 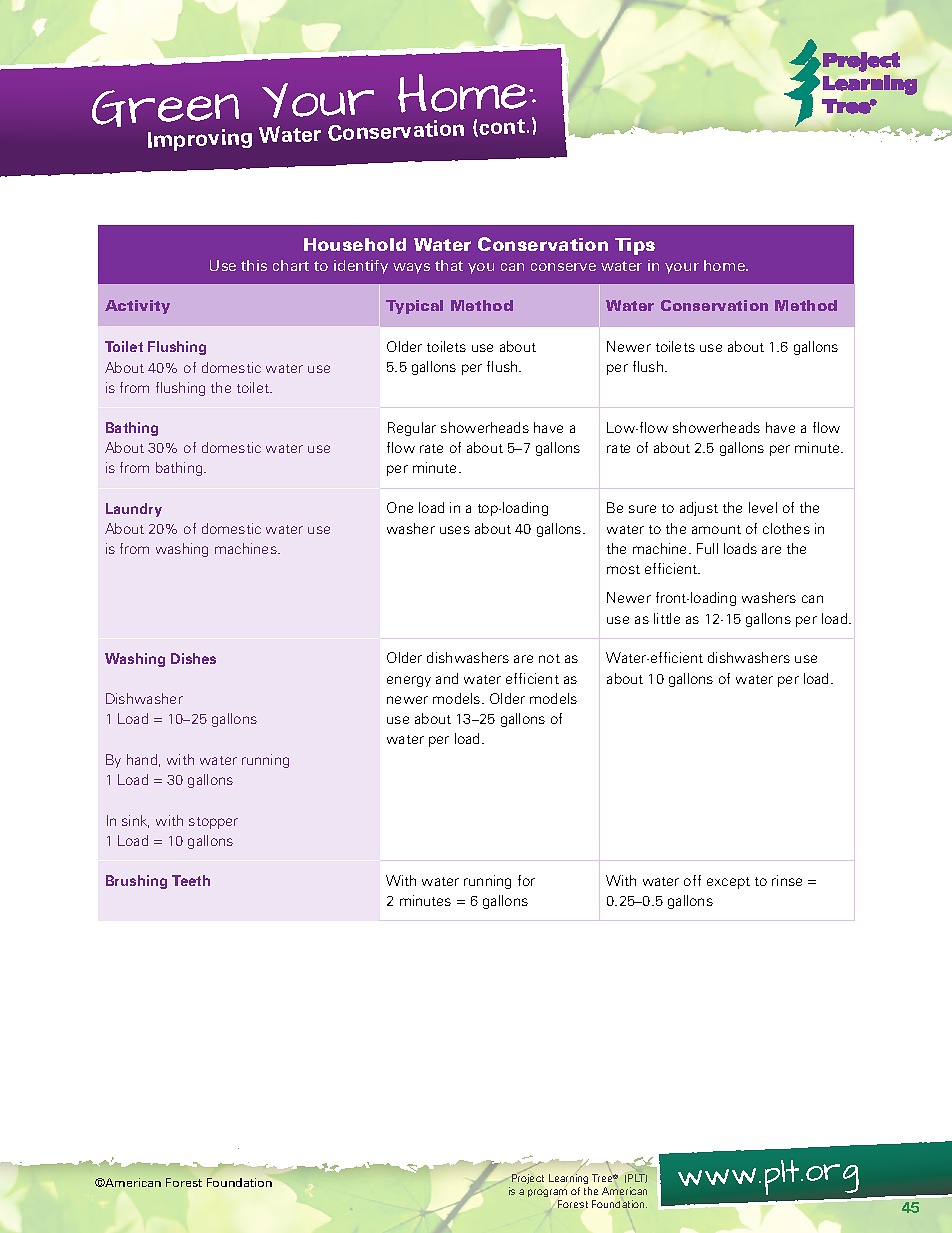 What do you see at coordinates (528, 1179) in the document?
I see `Project` at bounding box center [528, 1179].
